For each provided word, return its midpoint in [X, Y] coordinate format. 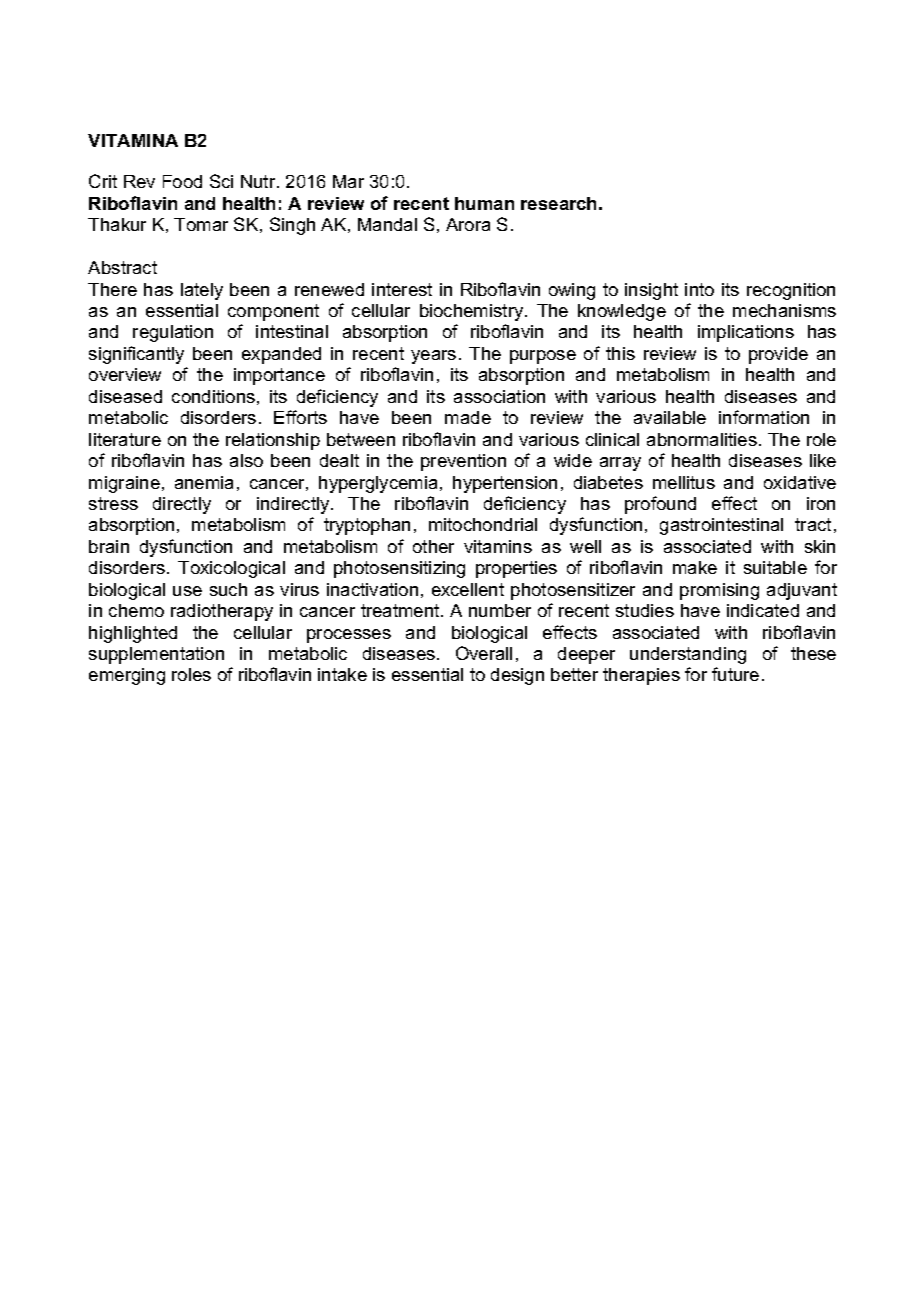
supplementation [156, 655]
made [468, 417]
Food [182, 181]
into [699, 289]
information [764, 417]
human [484, 203]
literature [125, 439]
